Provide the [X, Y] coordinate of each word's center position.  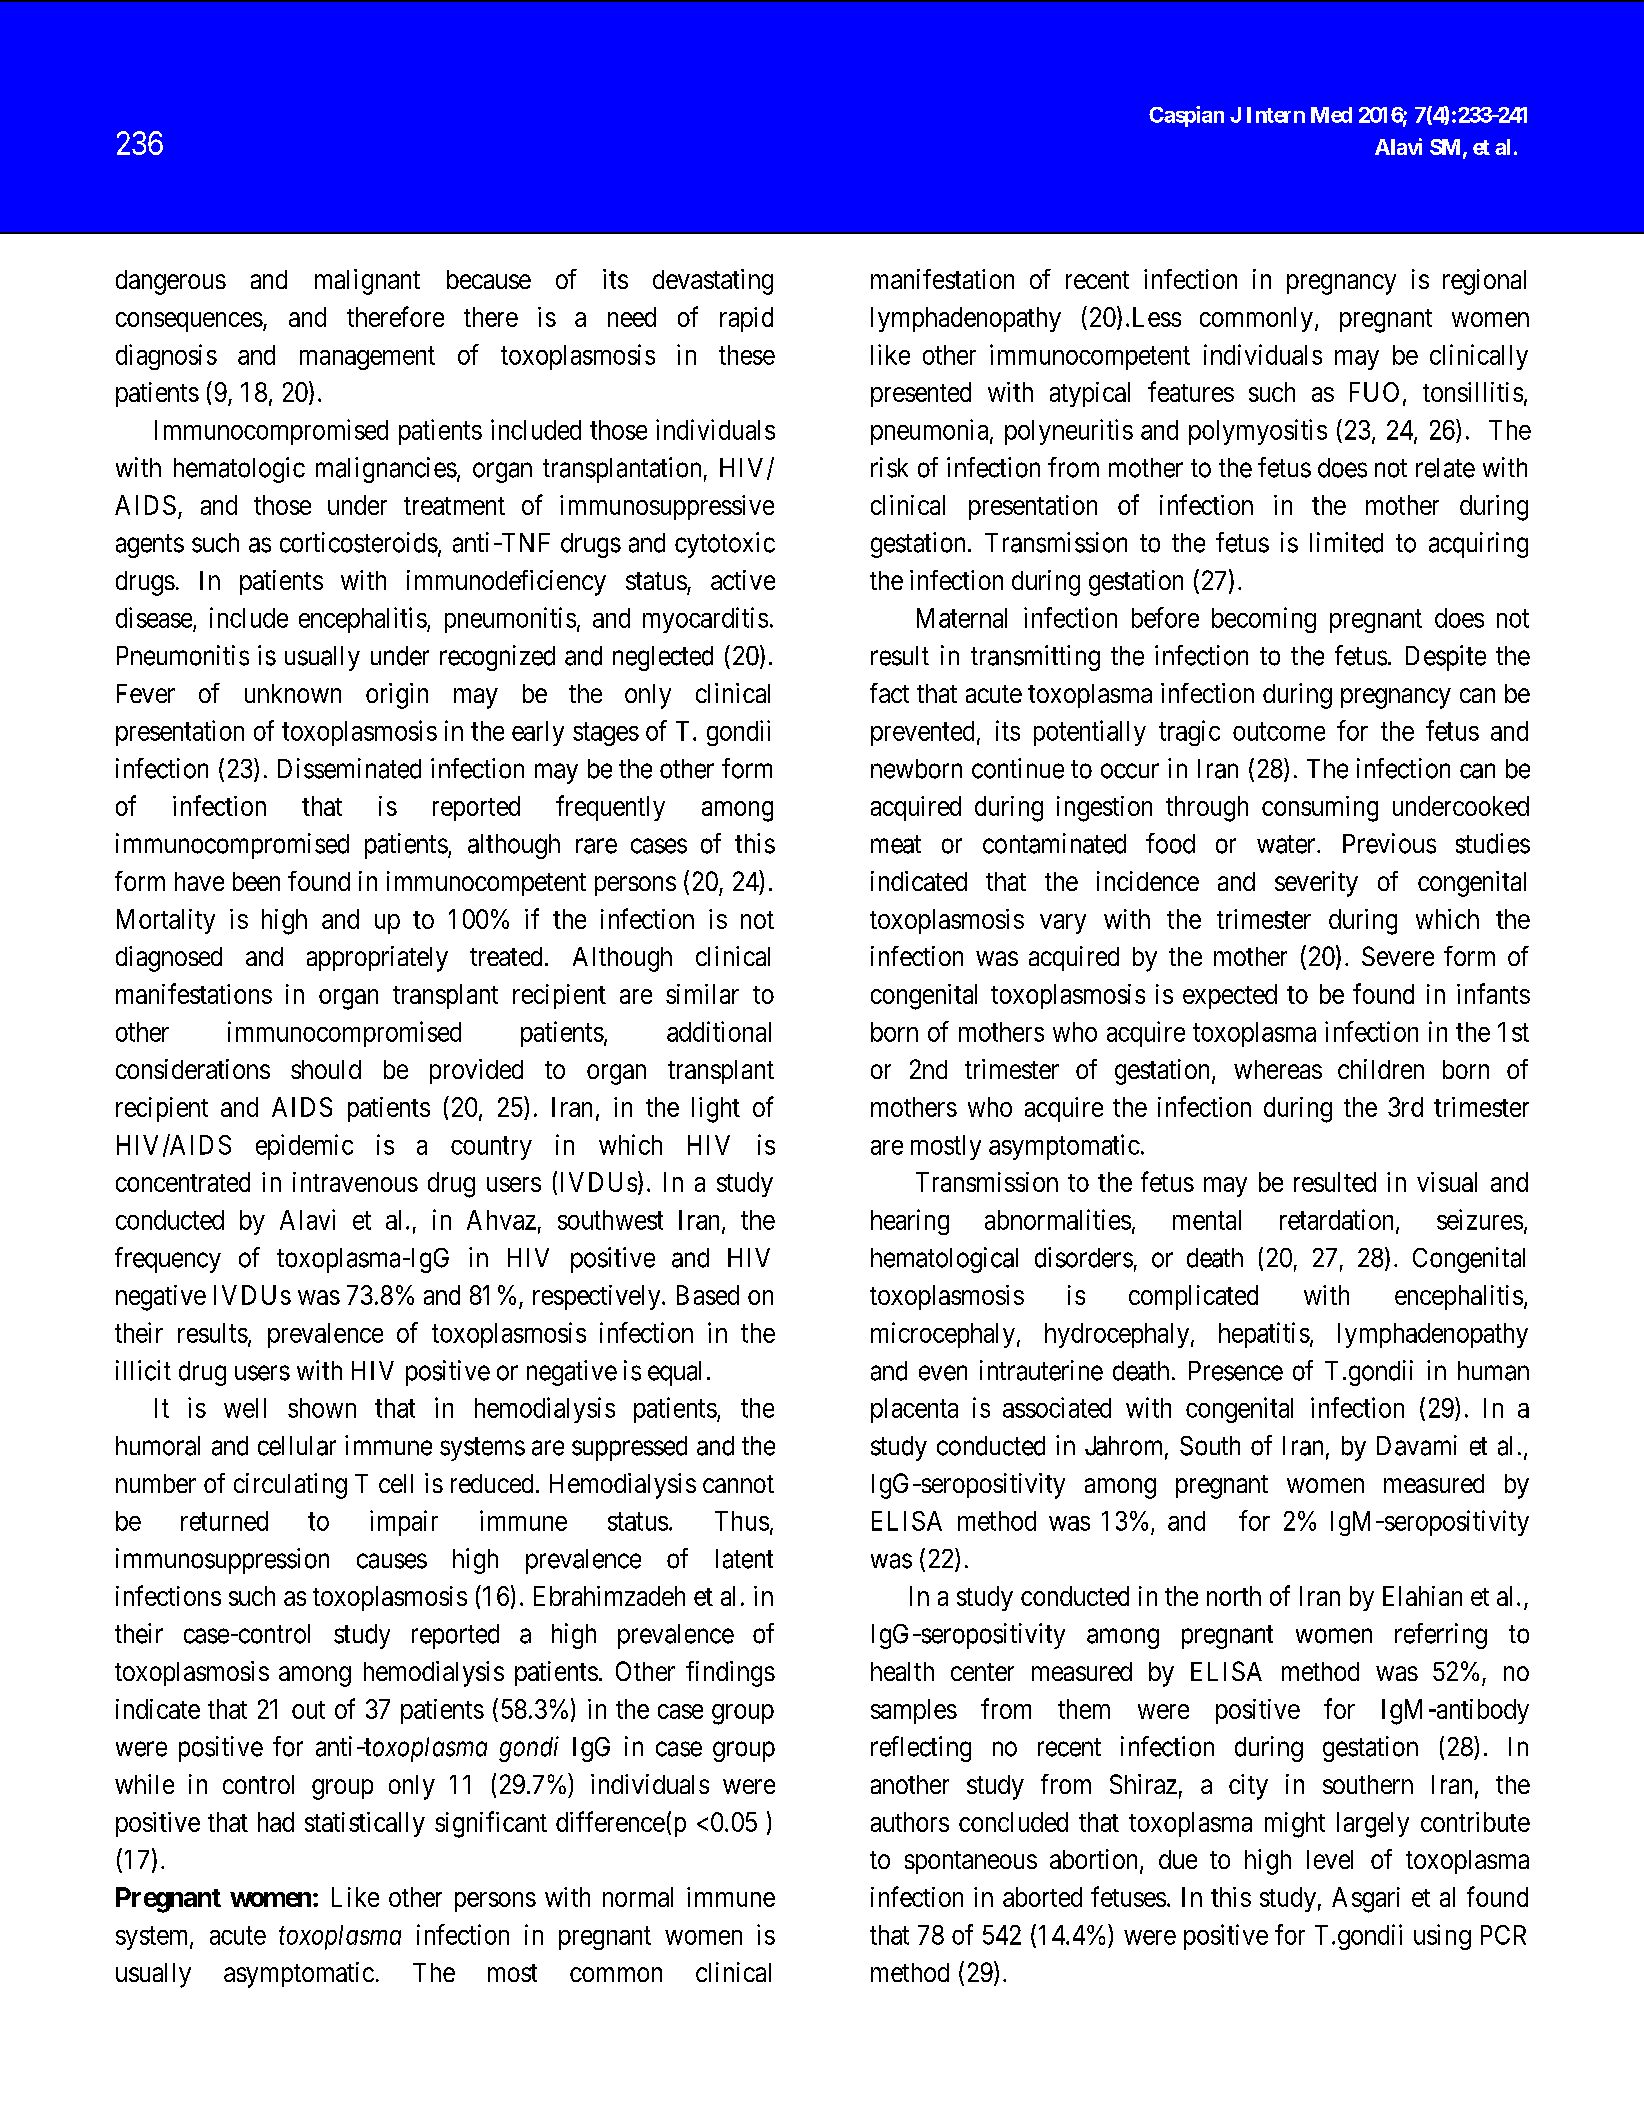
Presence [1236, 1371]
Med [1331, 115]
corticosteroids [359, 542]
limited [1346, 542]
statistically [365, 1824]
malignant [367, 282]
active [743, 580]
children [1381, 1069]
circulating [290, 1486]
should [326, 1069]
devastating [713, 282]
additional [719, 1031]
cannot [738, 1484]
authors [910, 1822]
